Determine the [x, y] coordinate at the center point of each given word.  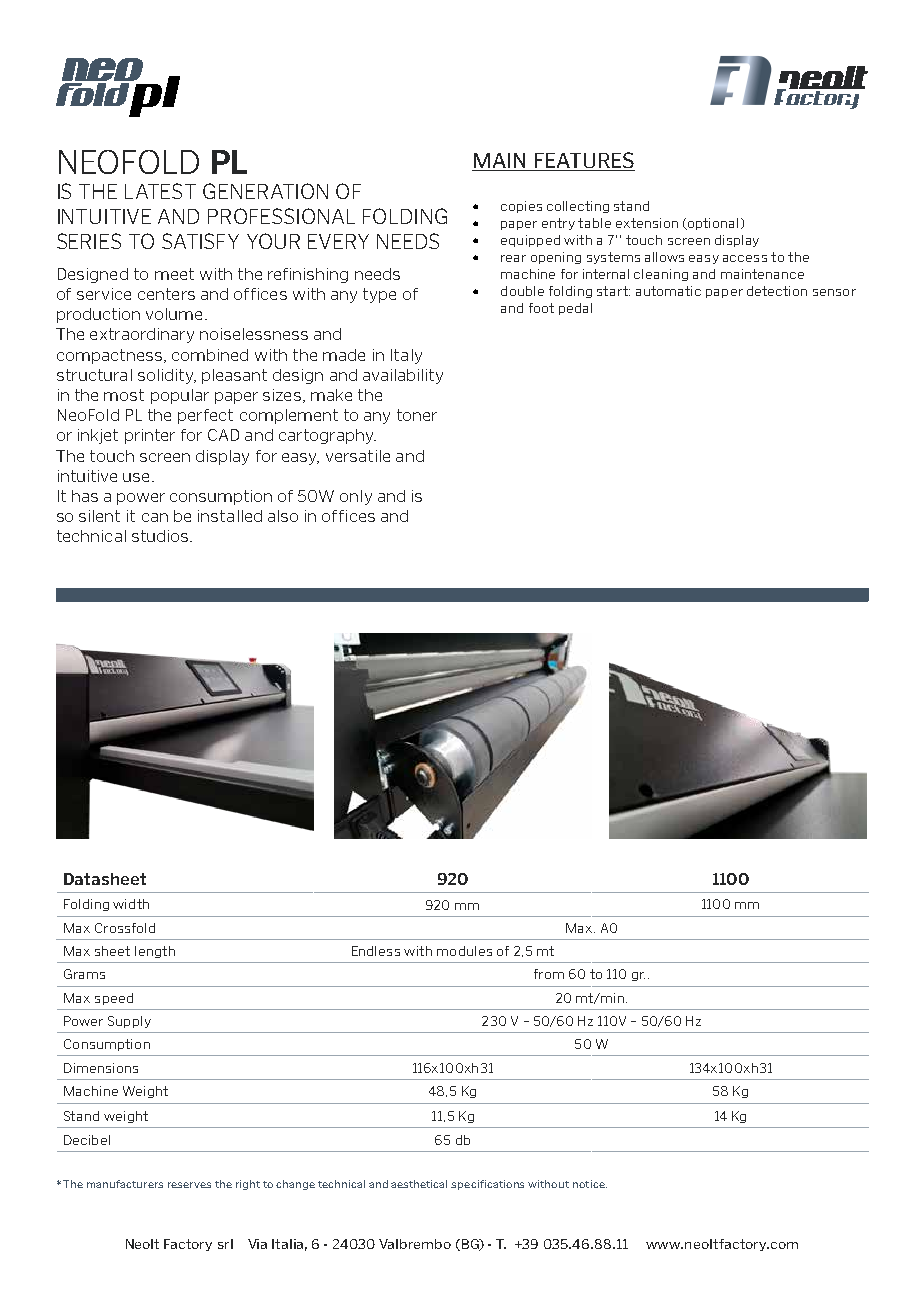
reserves [189, 1185]
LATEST [160, 191]
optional [711, 224]
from [549, 974]
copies [521, 207]
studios [161, 536]
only [356, 497]
